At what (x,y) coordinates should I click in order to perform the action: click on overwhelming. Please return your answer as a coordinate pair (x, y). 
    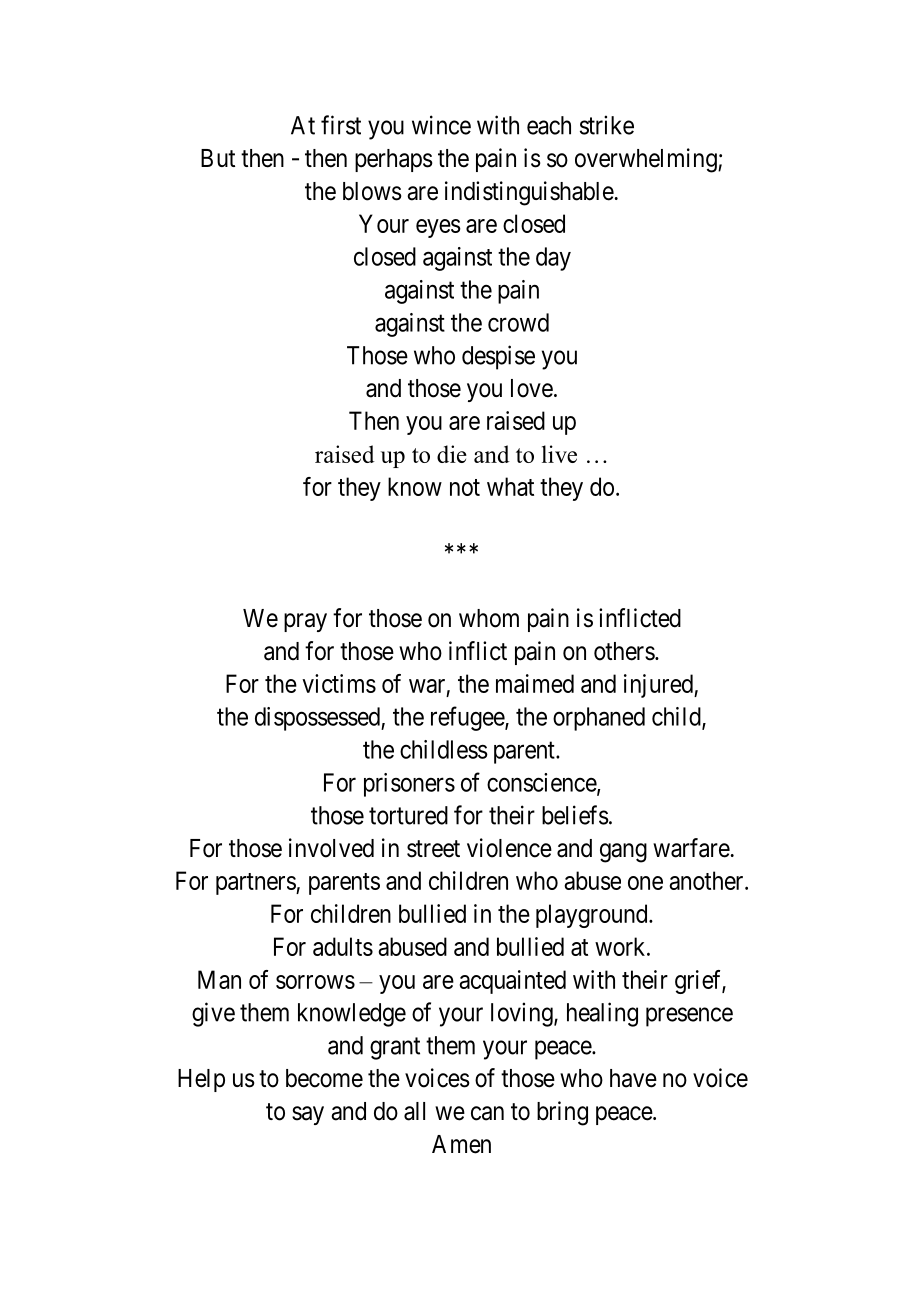
    Looking at the image, I should click on (647, 160).
